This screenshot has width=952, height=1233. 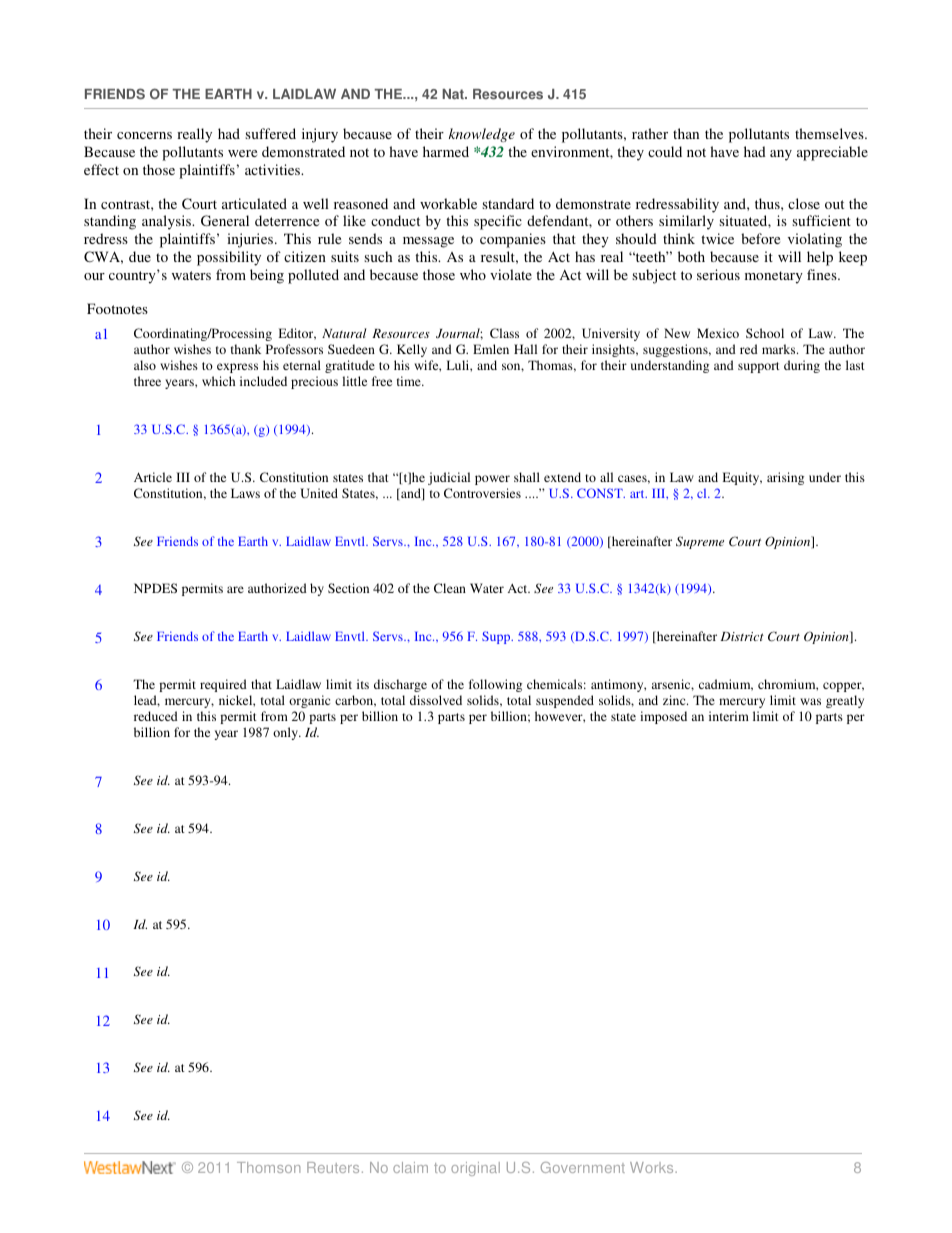 I want to click on time, so click(x=410, y=381).
